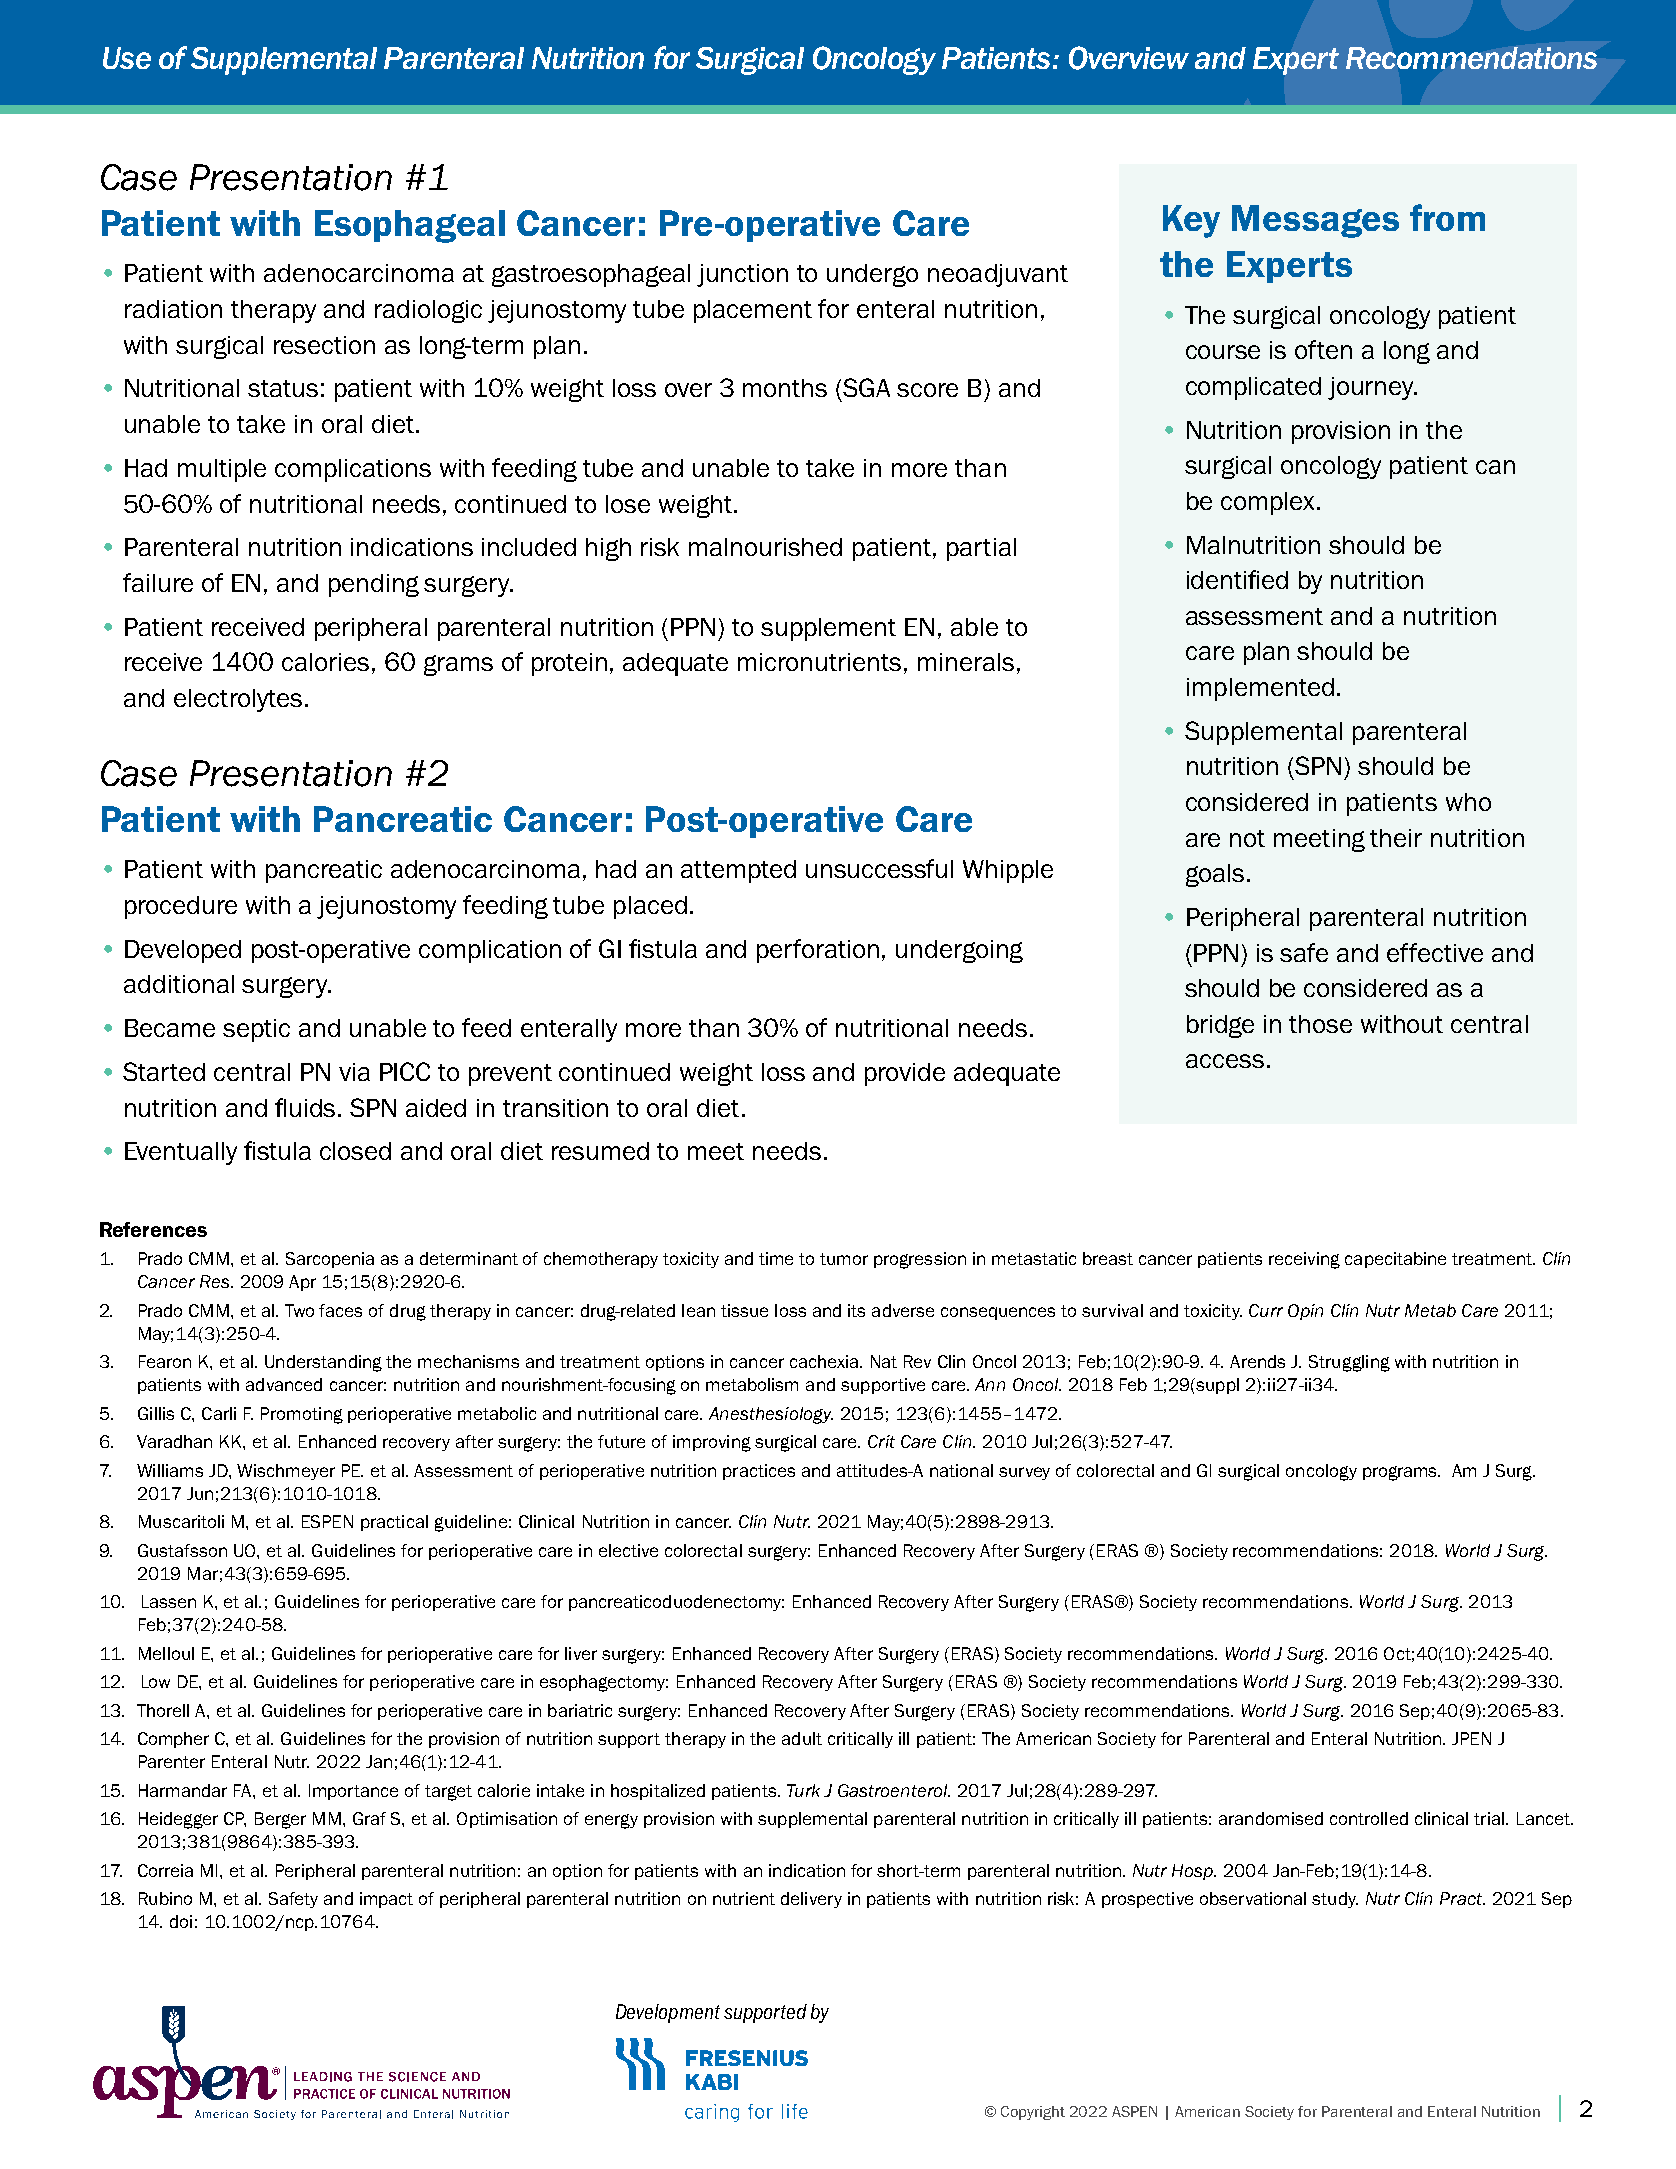  Describe the element at coordinates (1267, 503) in the page. I see `complex` at that location.
